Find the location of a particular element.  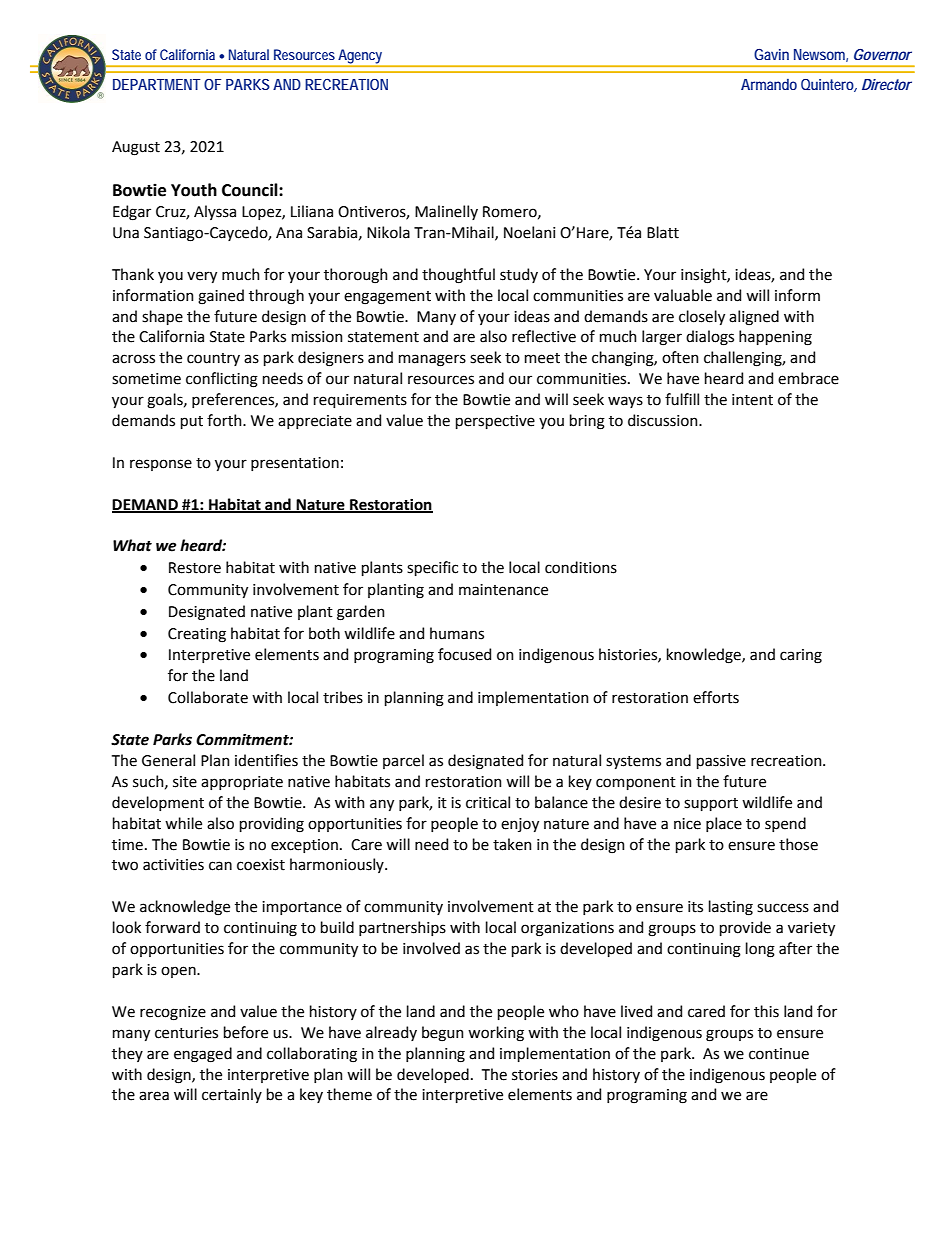

those is located at coordinates (798, 844).
